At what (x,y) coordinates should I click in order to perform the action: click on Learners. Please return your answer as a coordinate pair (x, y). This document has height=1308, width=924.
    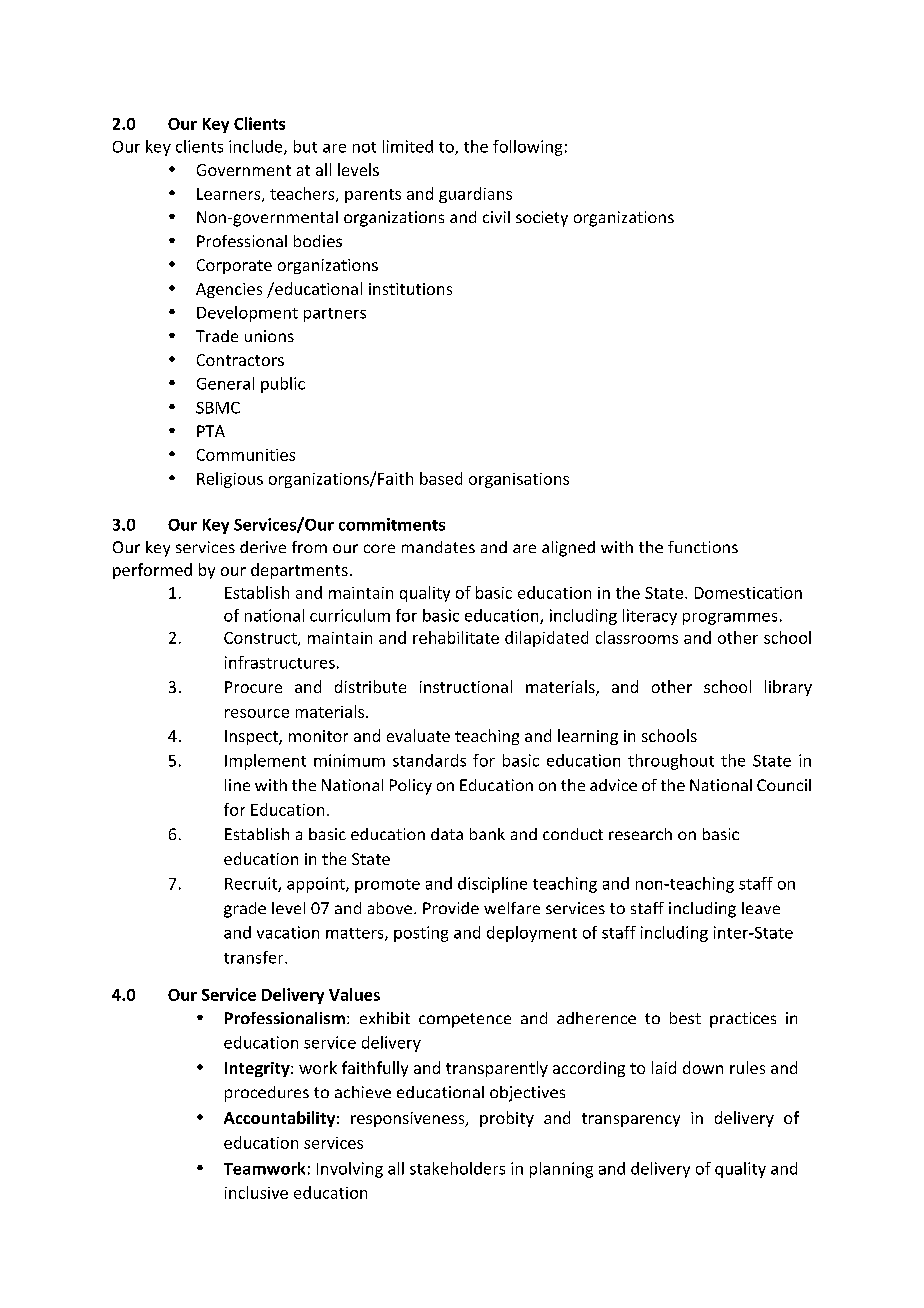
    Looking at the image, I should click on (230, 195).
